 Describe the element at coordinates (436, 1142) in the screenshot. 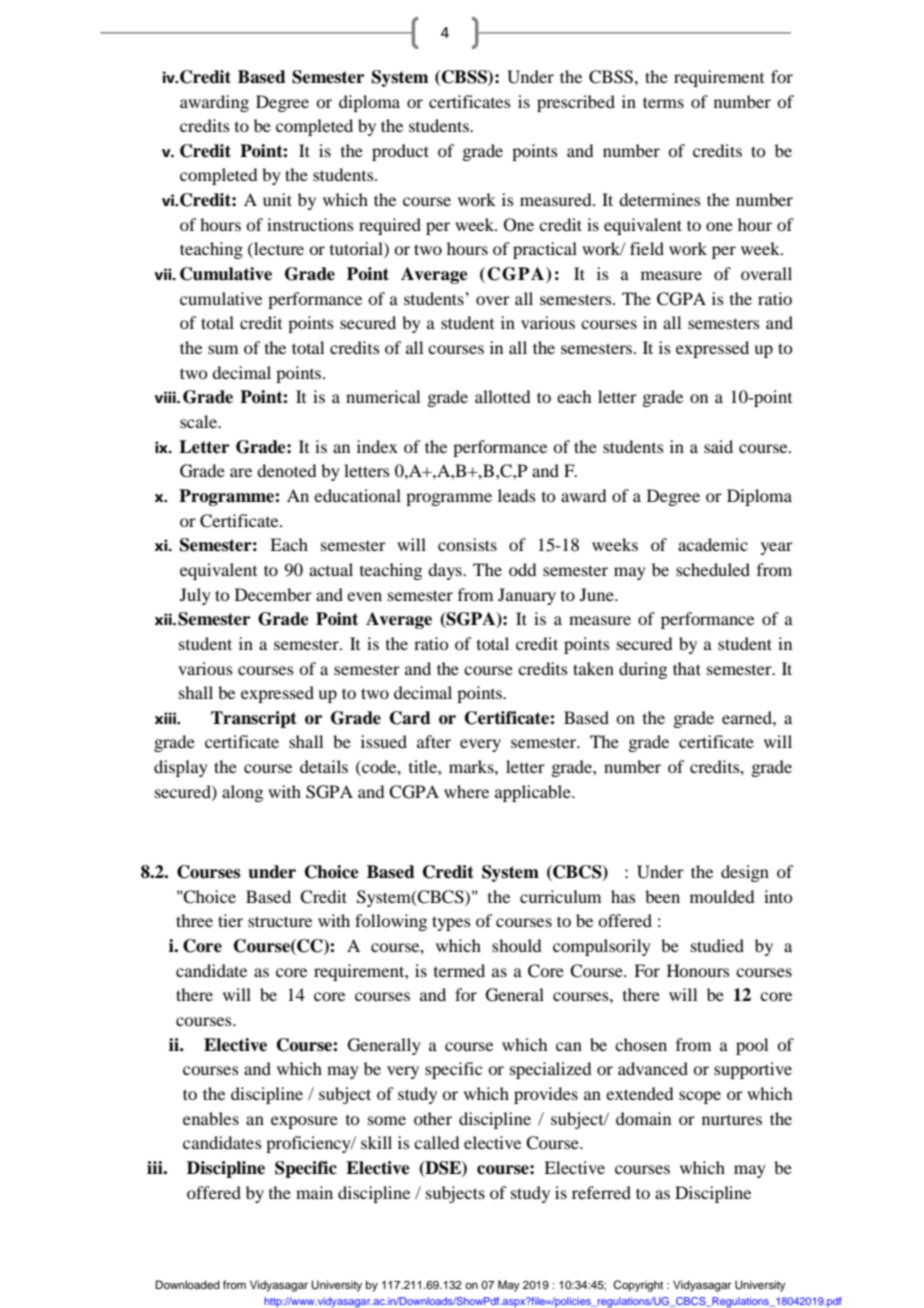

I see `called` at that location.
